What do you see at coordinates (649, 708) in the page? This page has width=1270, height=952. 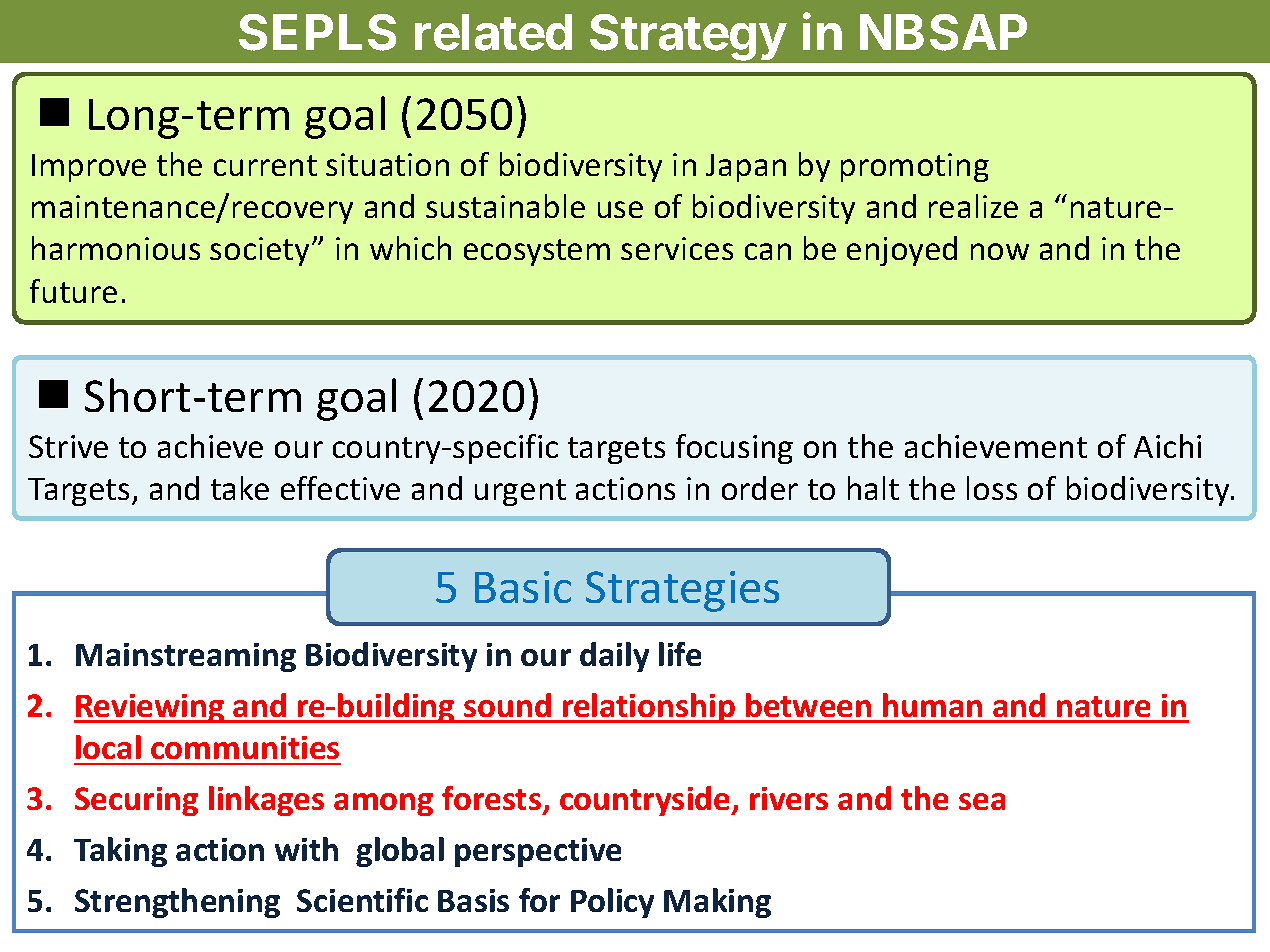 I see `relationship` at bounding box center [649, 708].
